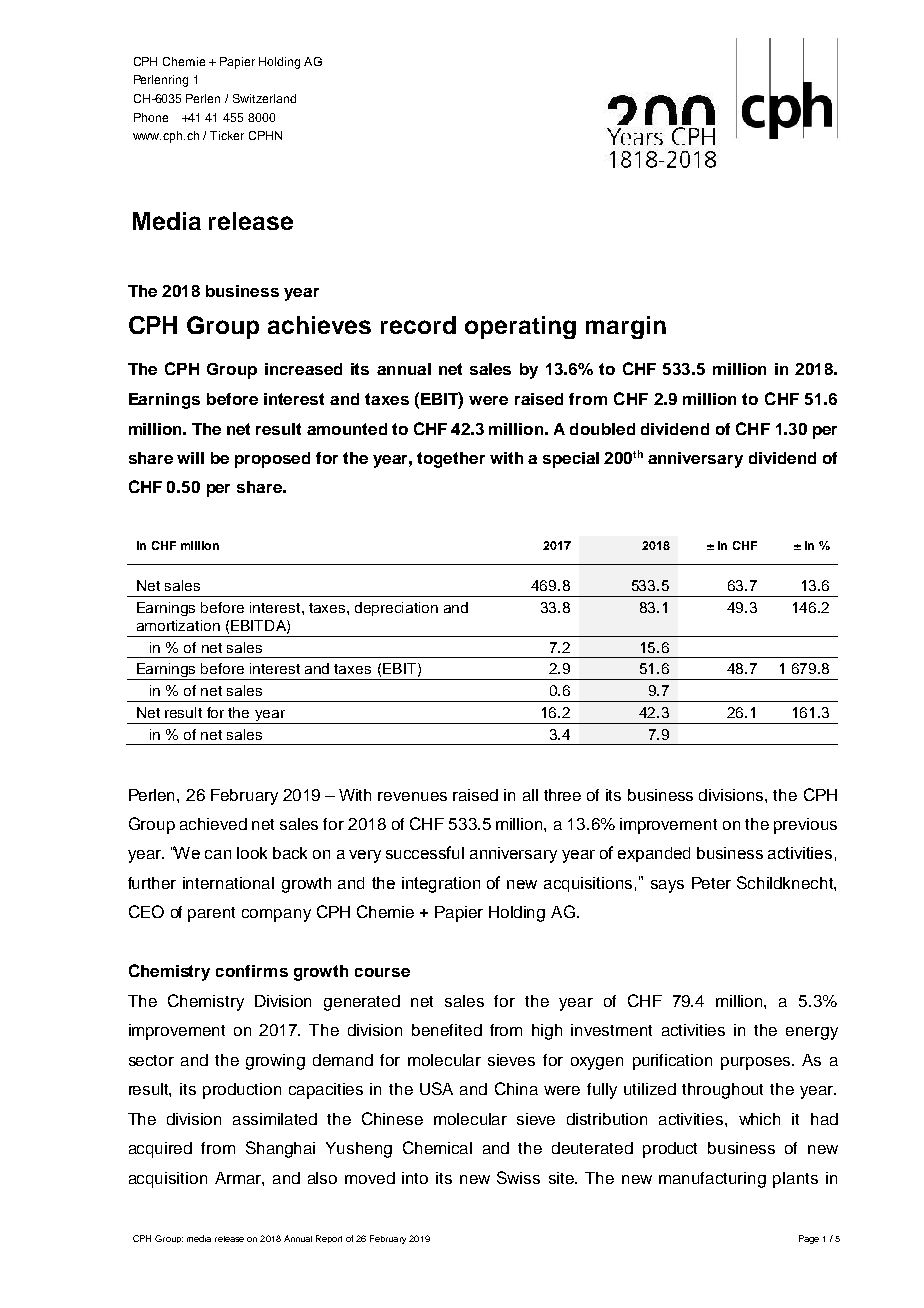 The image size is (924, 1308). Describe the element at coordinates (227, 135) in the page. I see `Ticker` at that location.
